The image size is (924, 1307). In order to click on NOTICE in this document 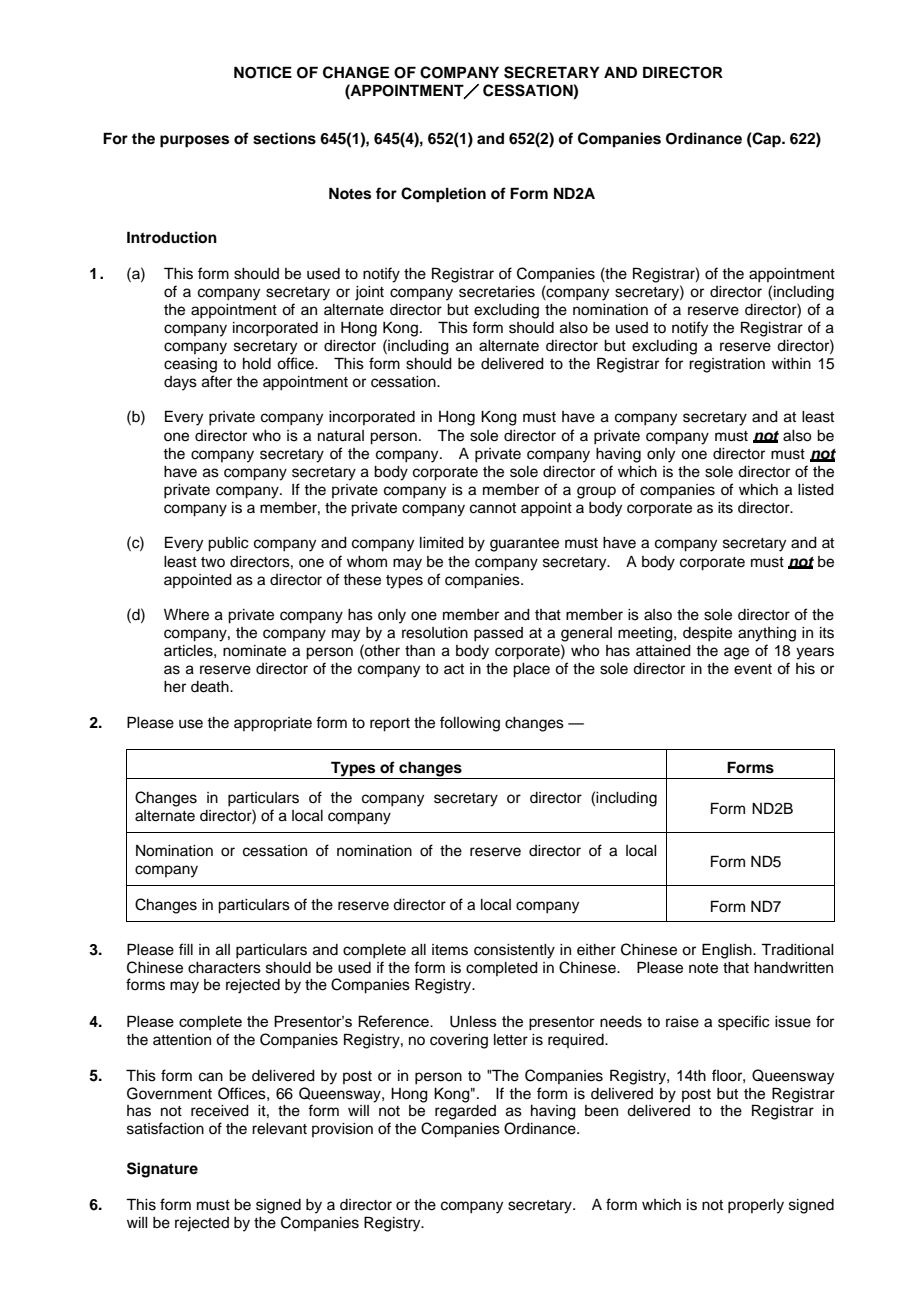, I will do `click(263, 72)`.
